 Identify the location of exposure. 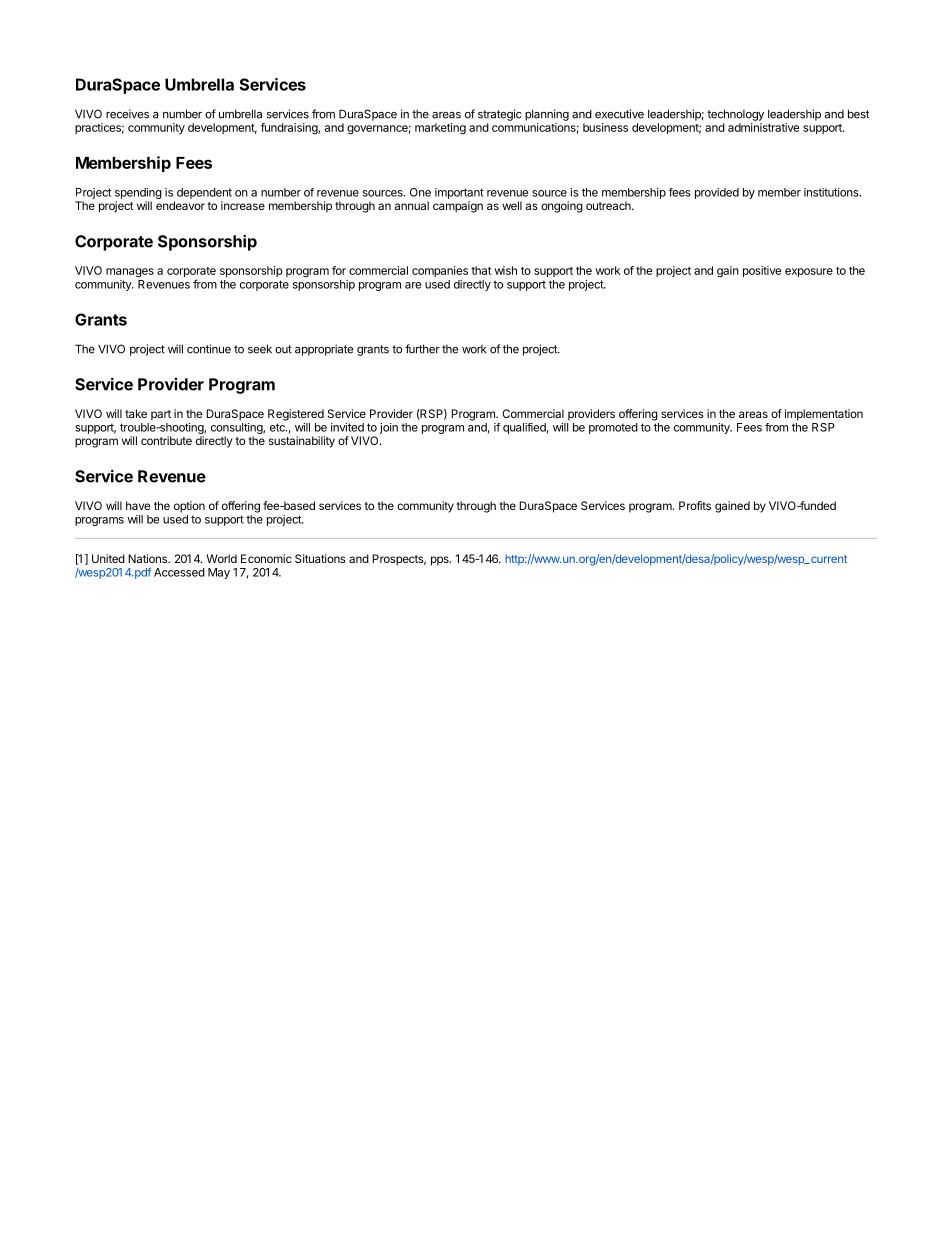
(809, 272).
